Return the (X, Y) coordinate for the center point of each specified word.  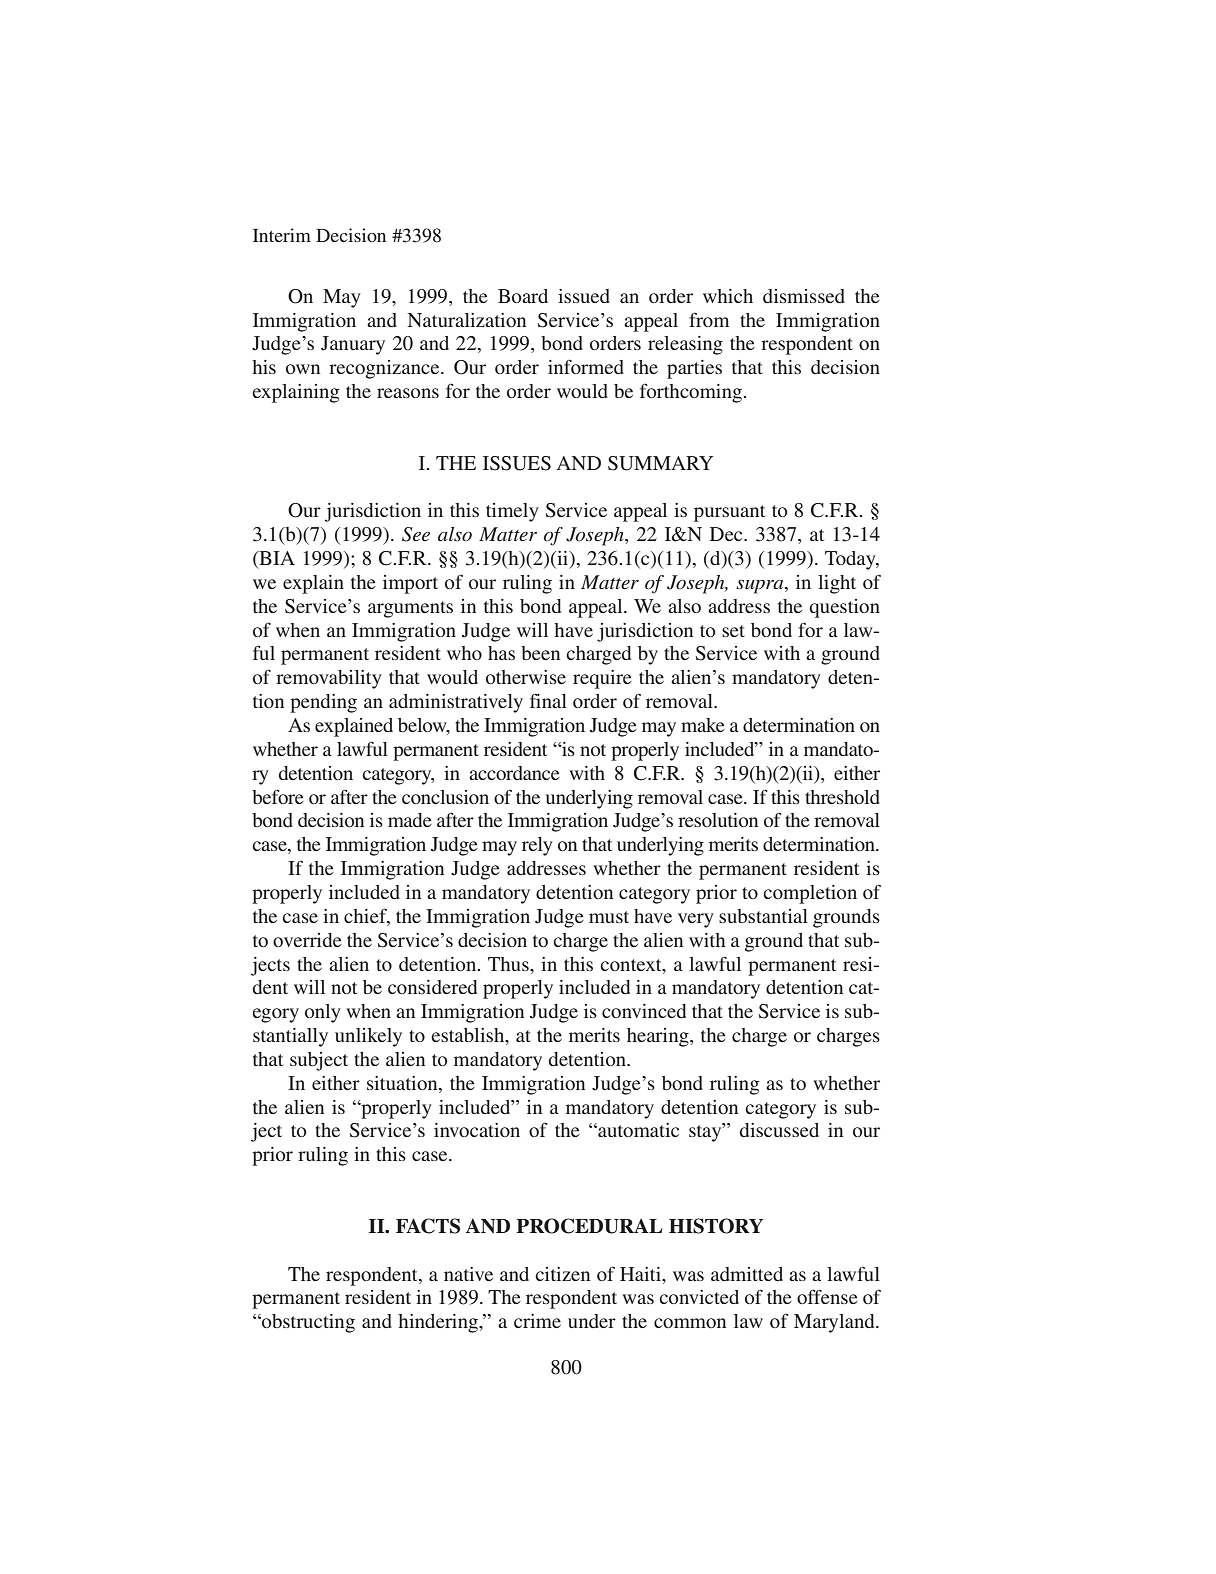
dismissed (804, 296)
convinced (644, 1011)
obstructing (307, 1323)
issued (584, 296)
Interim (282, 235)
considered (432, 987)
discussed (779, 1130)
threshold (842, 797)
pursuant (729, 513)
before (278, 796)
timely (512, 512)
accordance (514, 773)
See (416, 534)
